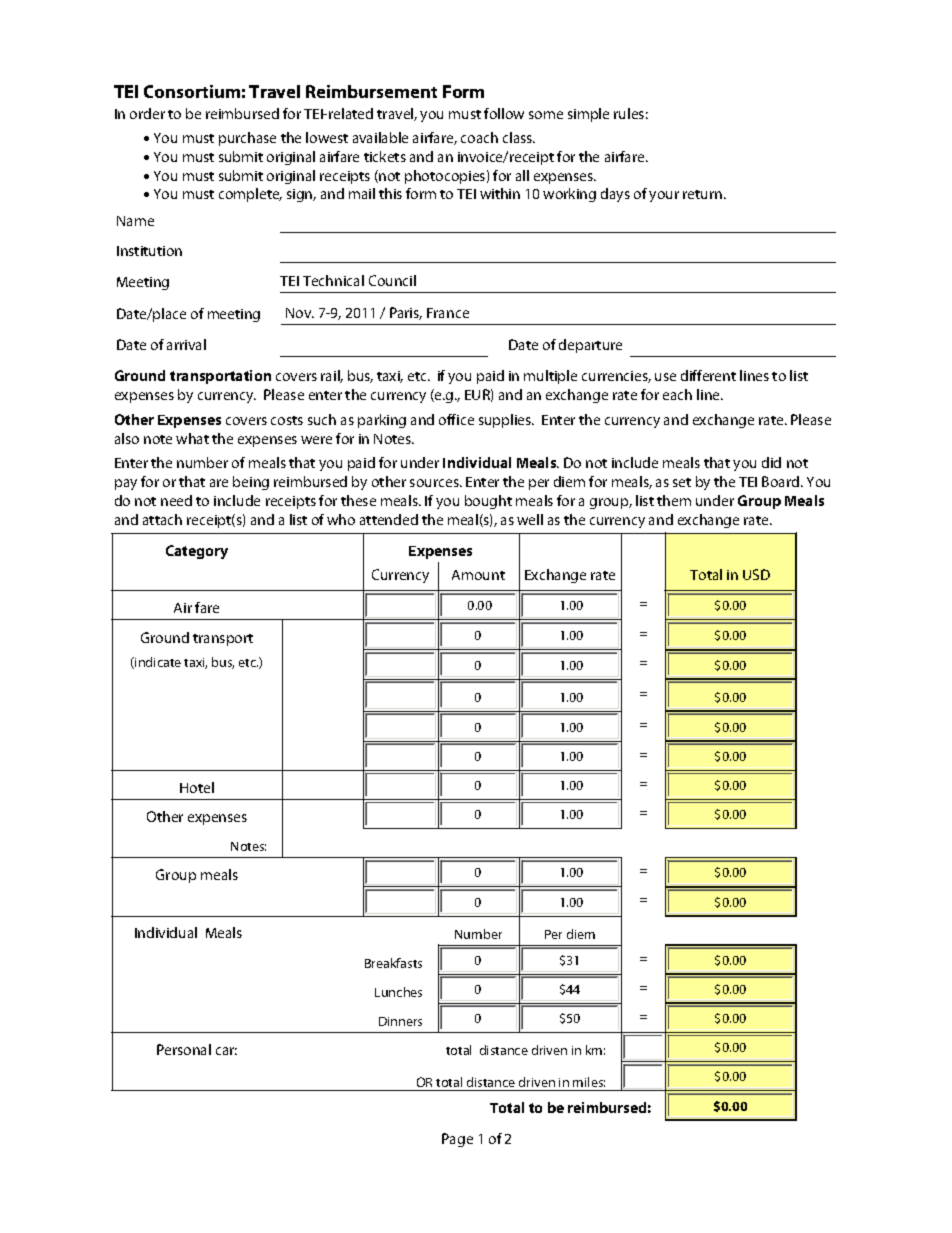  I want to click on return, so click(702, 194).
